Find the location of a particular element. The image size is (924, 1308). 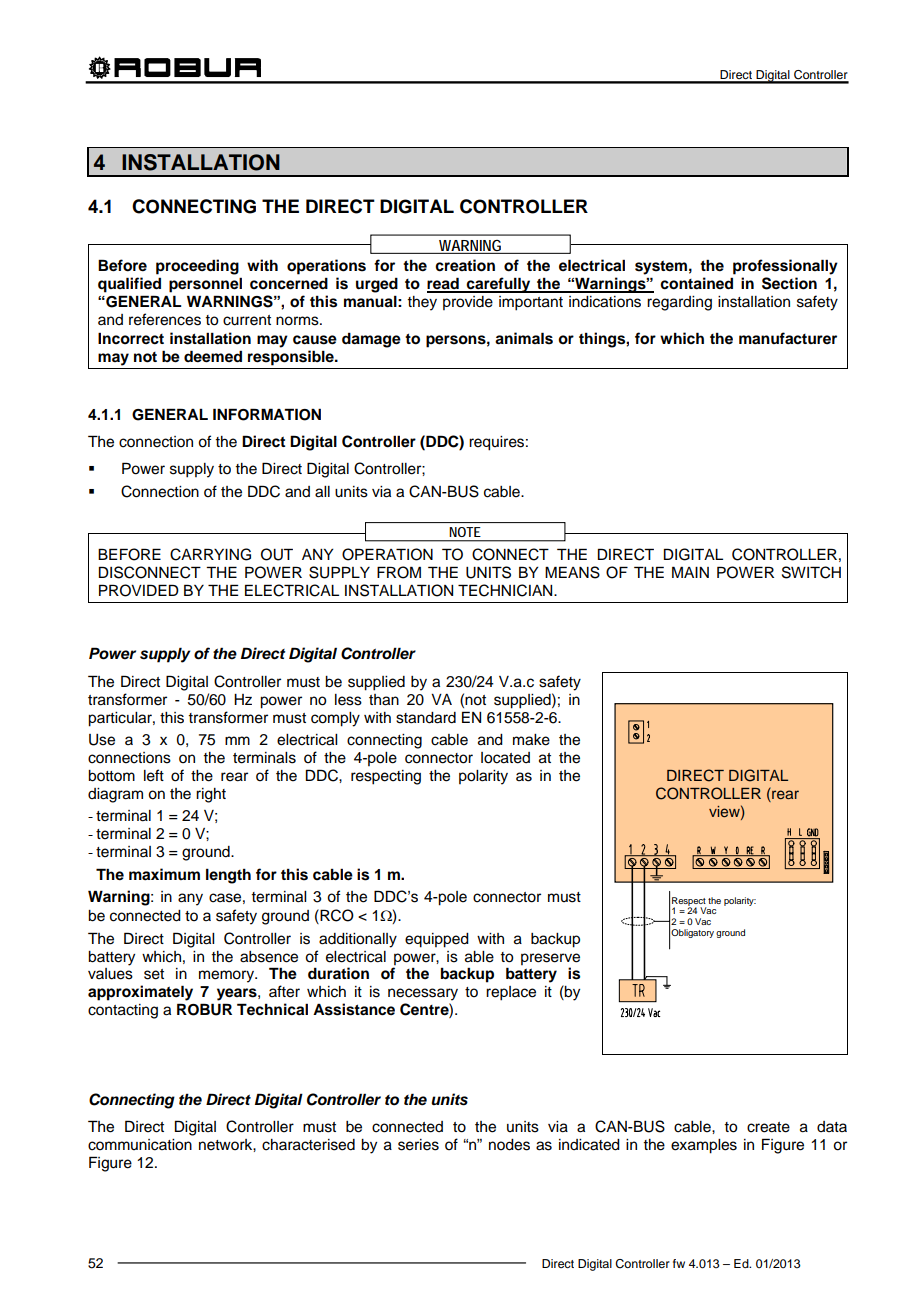

Obligatory is located at coordinates (692, 933).
